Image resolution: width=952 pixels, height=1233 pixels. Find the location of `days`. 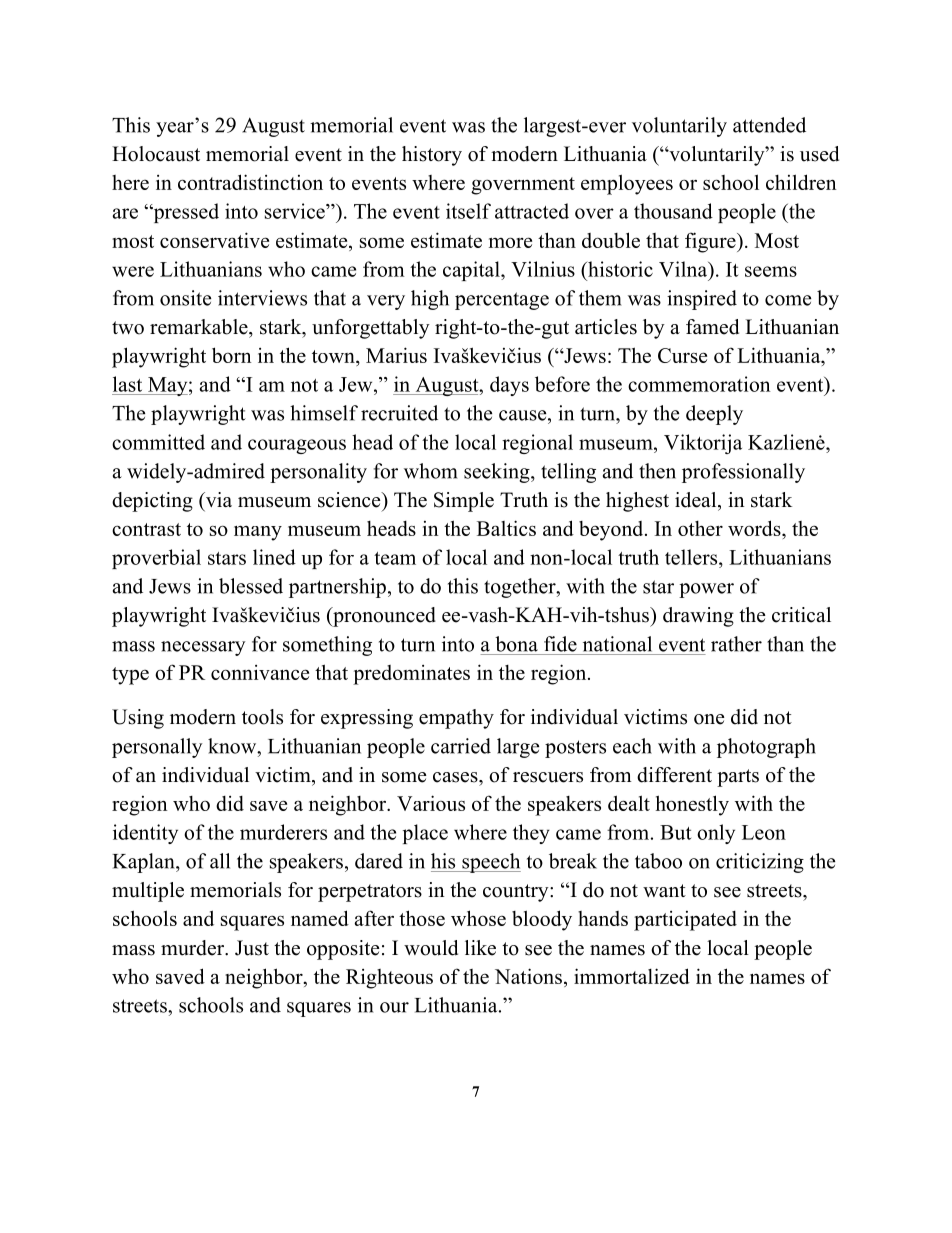

days is located at coordinates (509, 386).
